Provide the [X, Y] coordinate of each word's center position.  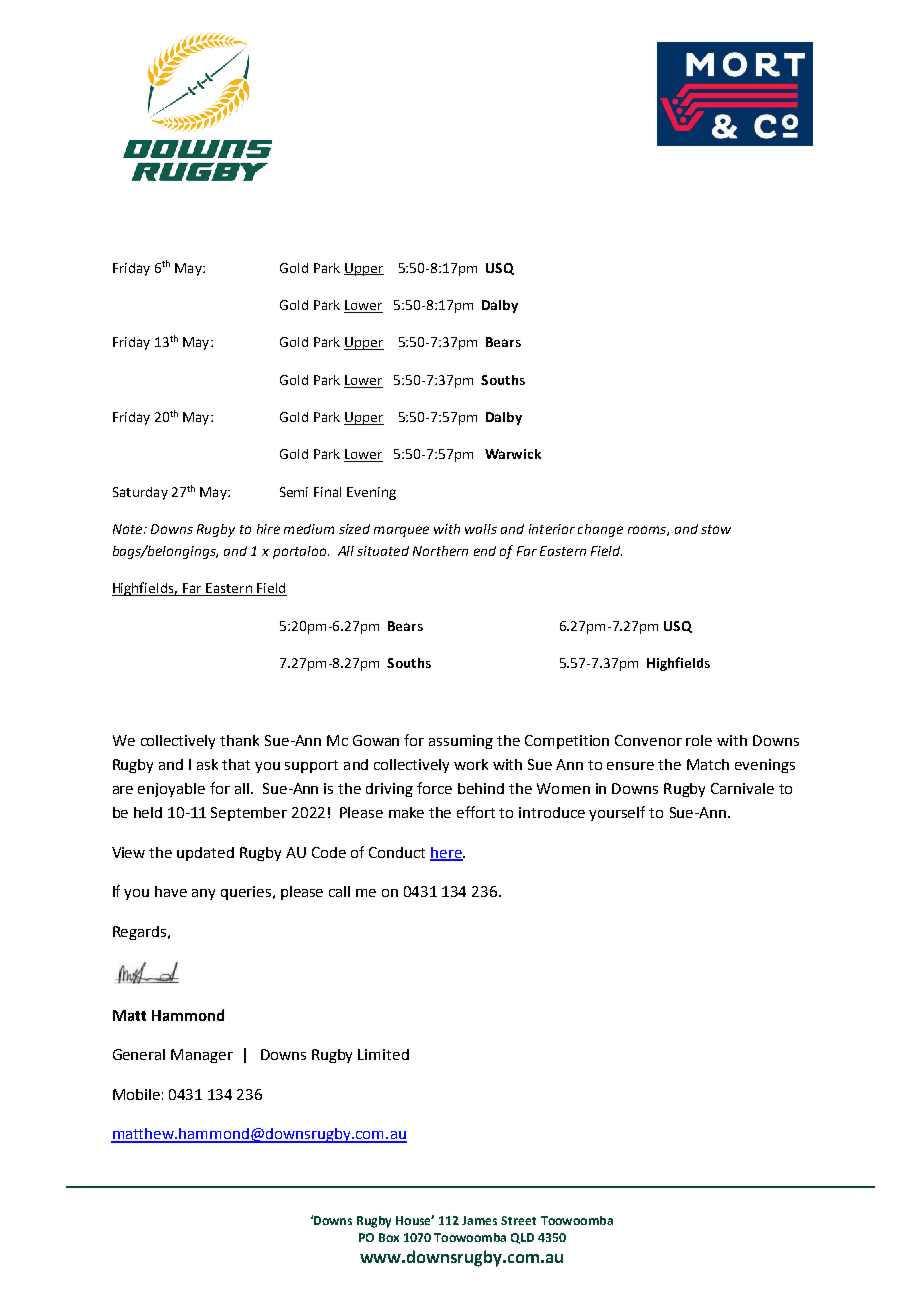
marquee [401, 531]
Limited [383, 1054]
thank [239, 740]
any [203, 894]
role [699, 740]
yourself [617, 813]
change [600, 530]
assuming [461, 742]
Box [389, 1237]
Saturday [140, 493]
